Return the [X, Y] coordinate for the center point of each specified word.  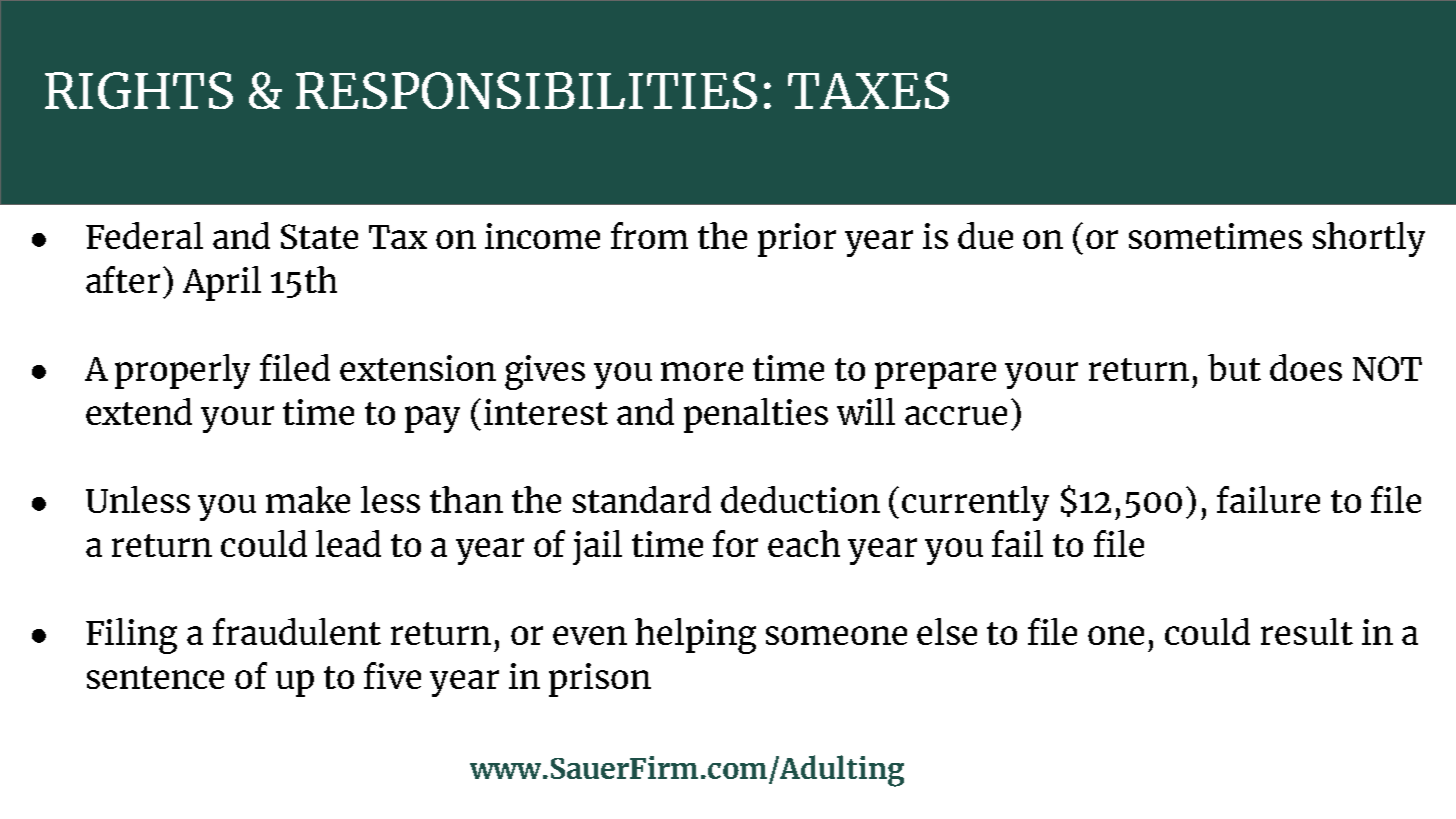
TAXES [868, 90]
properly [182, 371]
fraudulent [297, 631]
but [1234, 367]
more [702, 371]
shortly [1369, 239]
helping [695, 636]
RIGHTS [139, 90]
